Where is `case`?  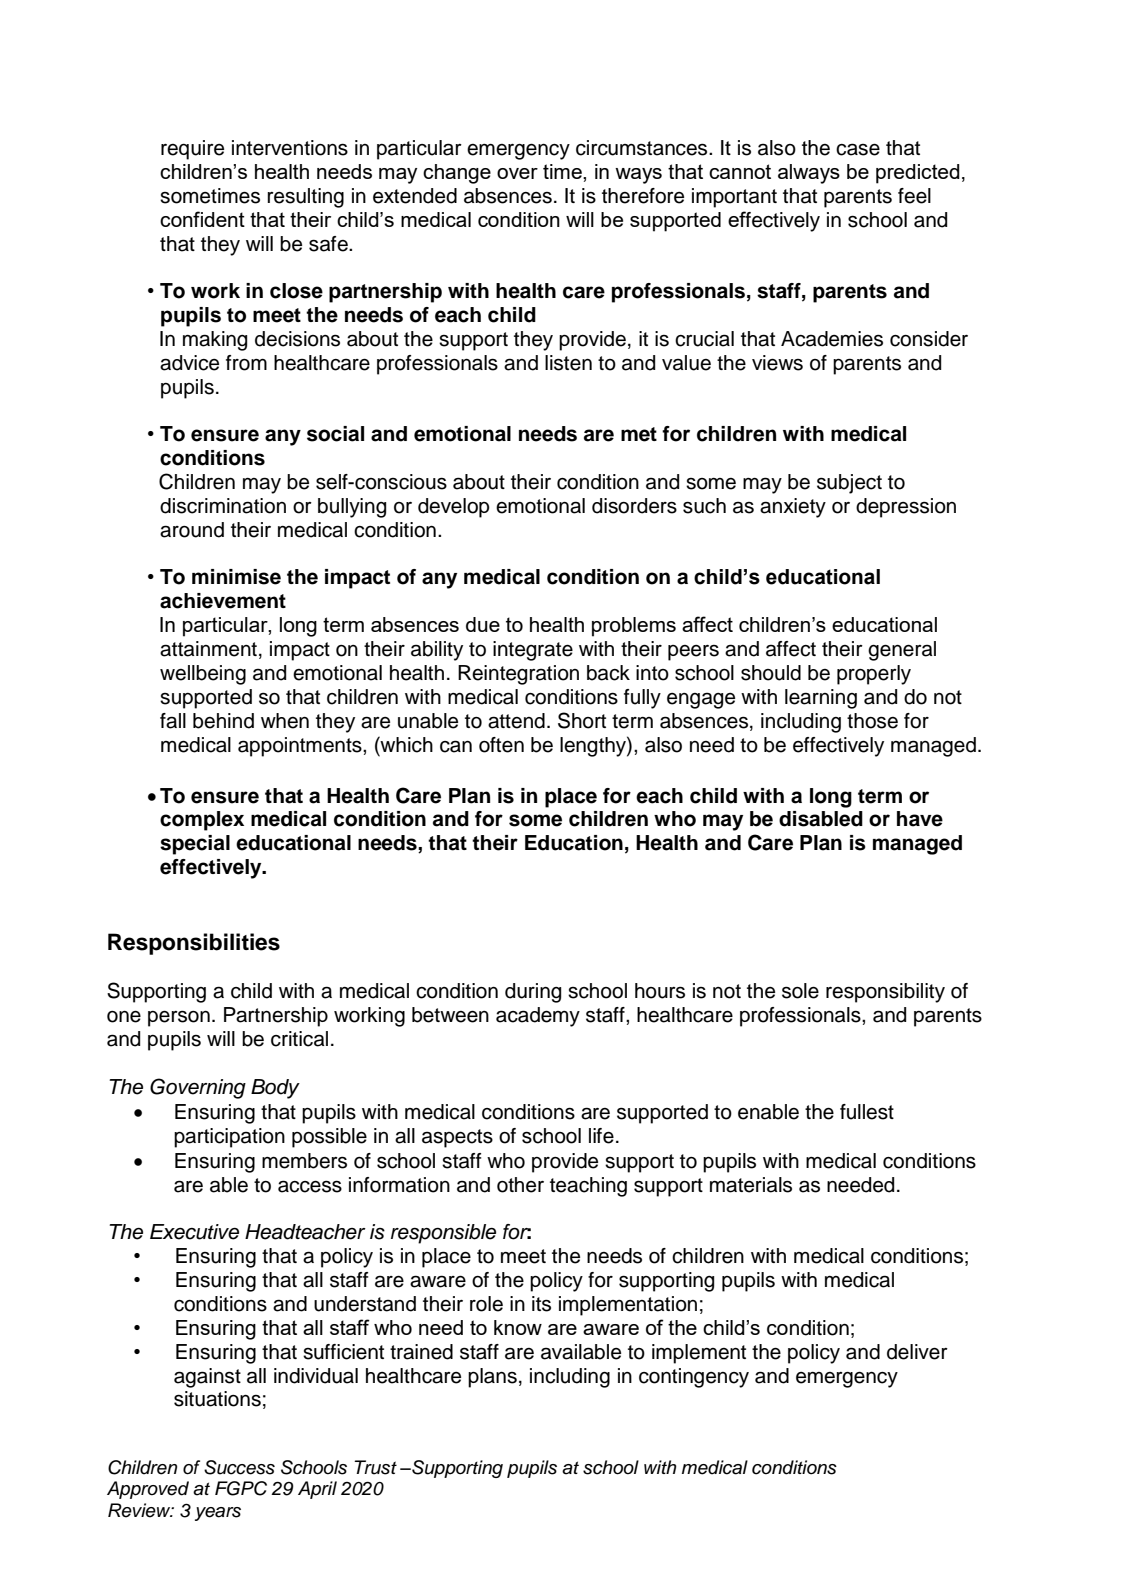
case is located at coordinates (858, 149).
